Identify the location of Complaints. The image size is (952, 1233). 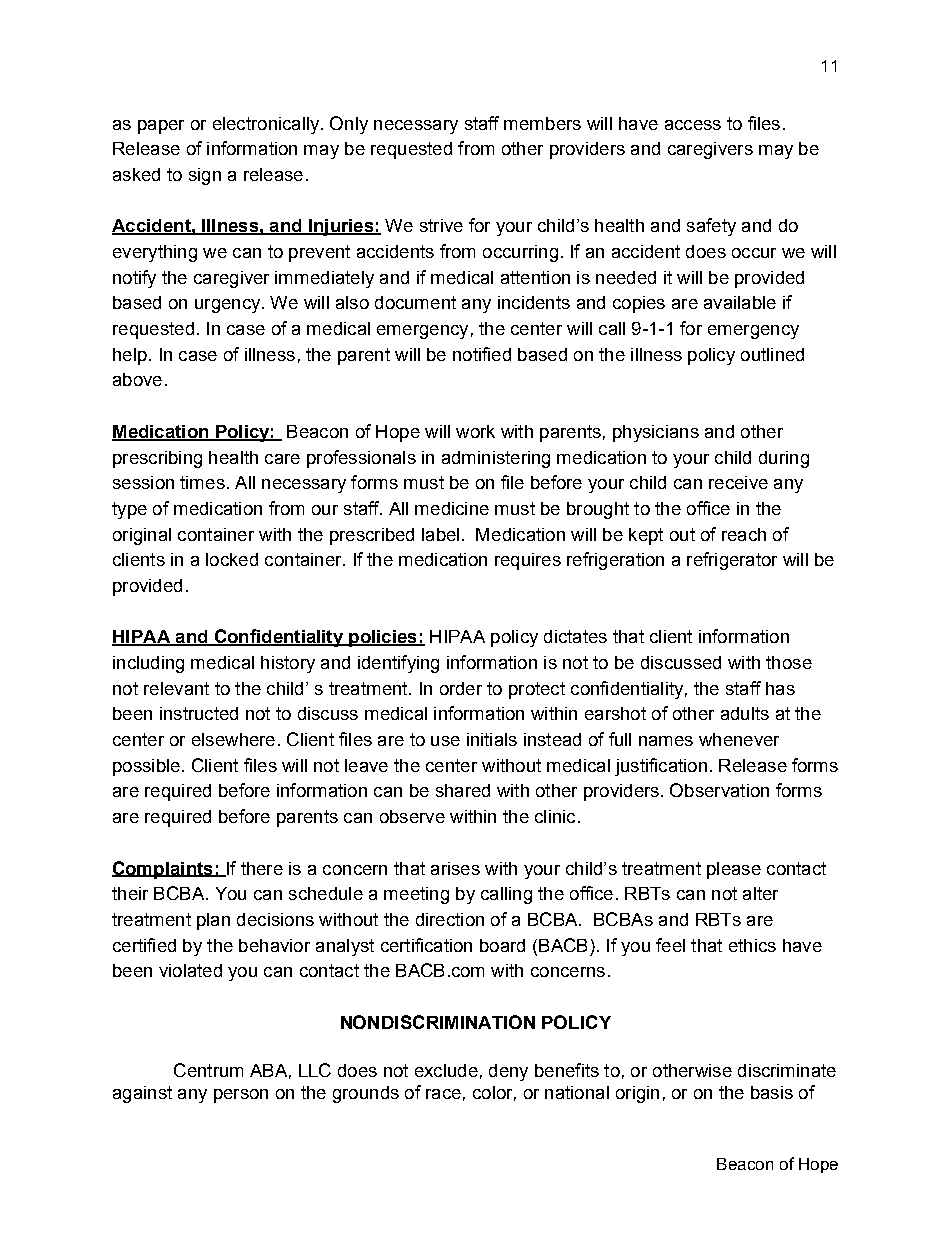
(163, 870).
